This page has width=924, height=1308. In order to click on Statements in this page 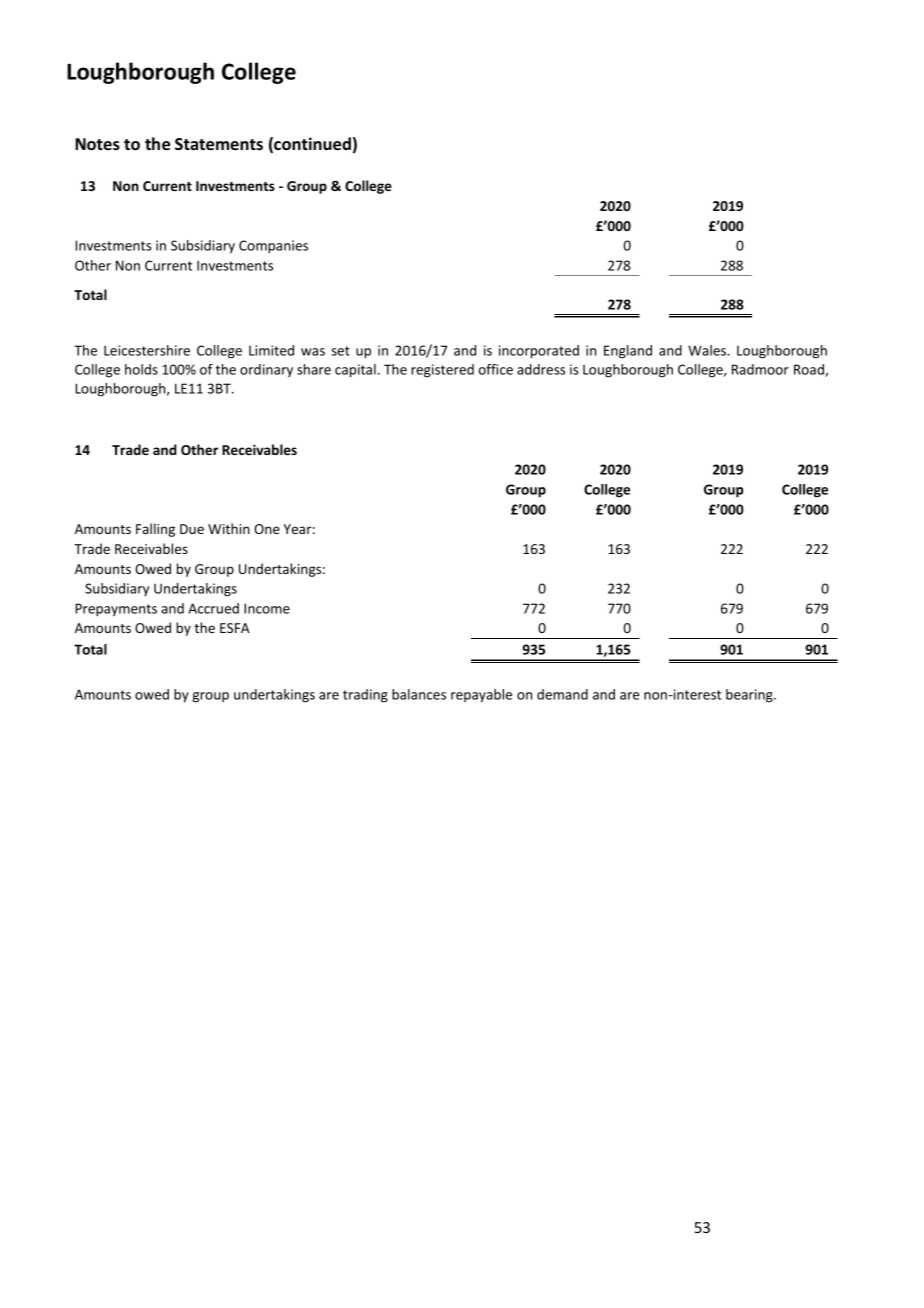, I will do `click(219, 144)`.
